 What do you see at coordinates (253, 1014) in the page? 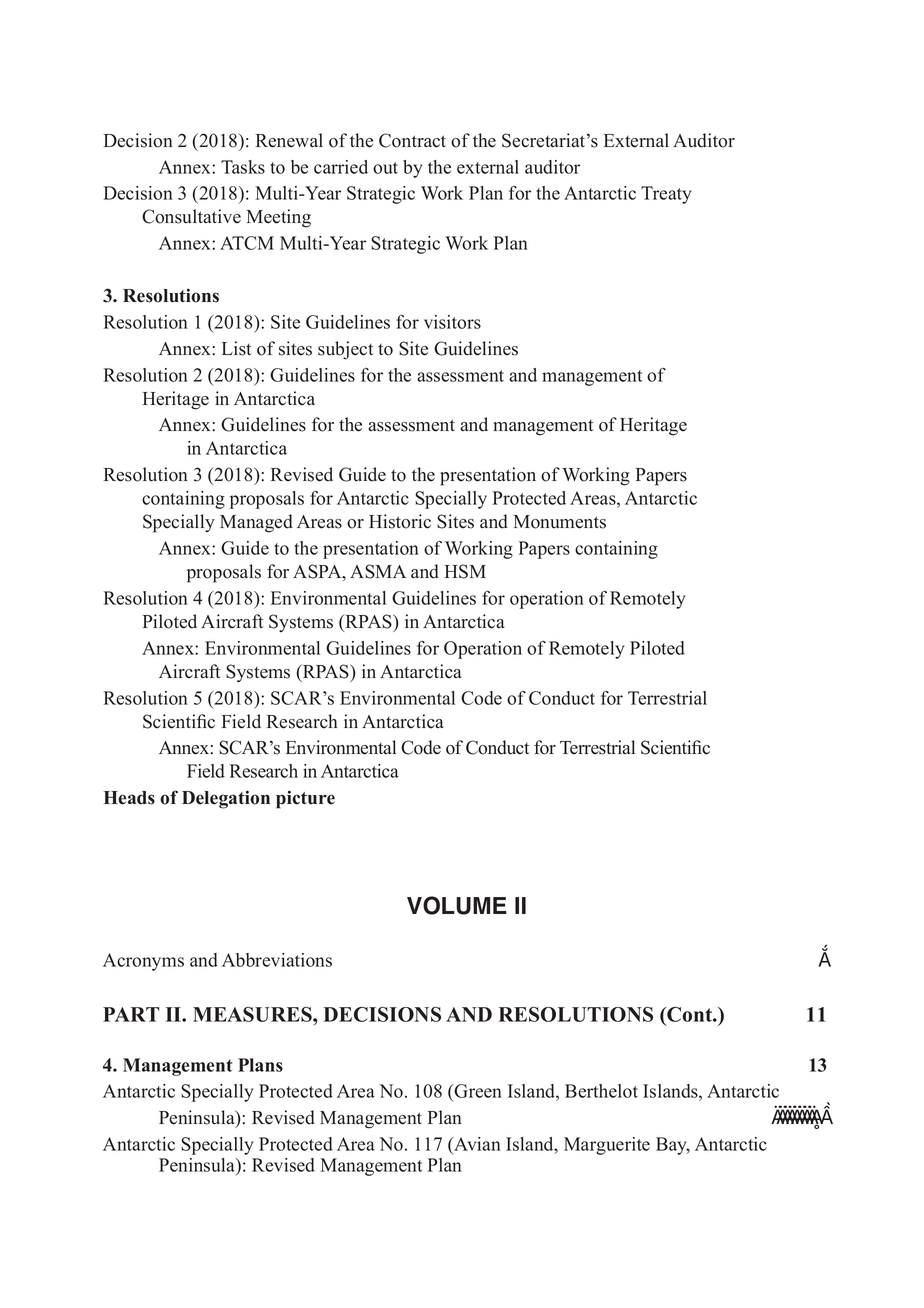
I see `MEASURES` at bounding box center [253, 1014].
